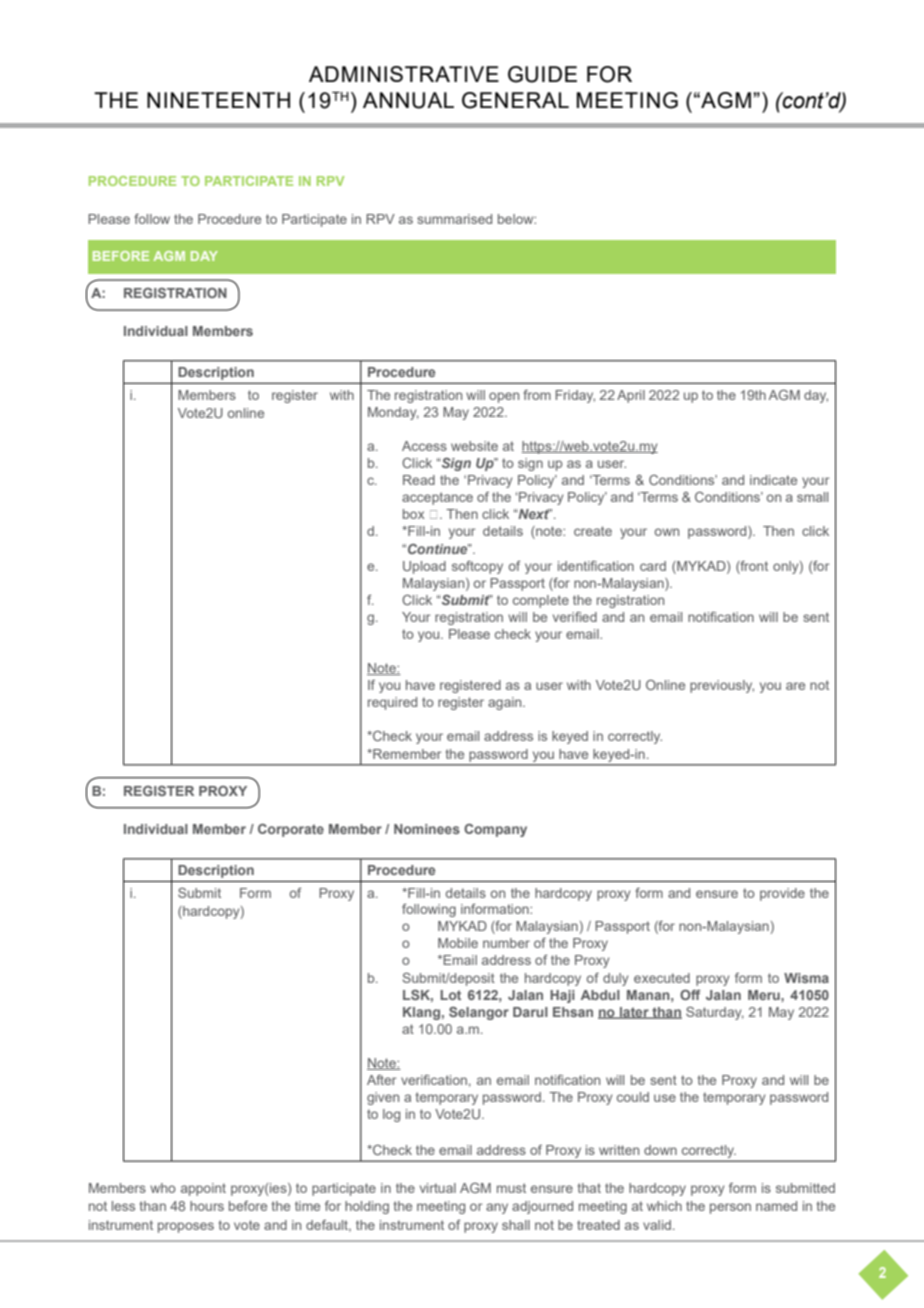  What do you see at coordinates (291, 830) in the document?
I see `Corporate` at bounding box center [291, 830].
